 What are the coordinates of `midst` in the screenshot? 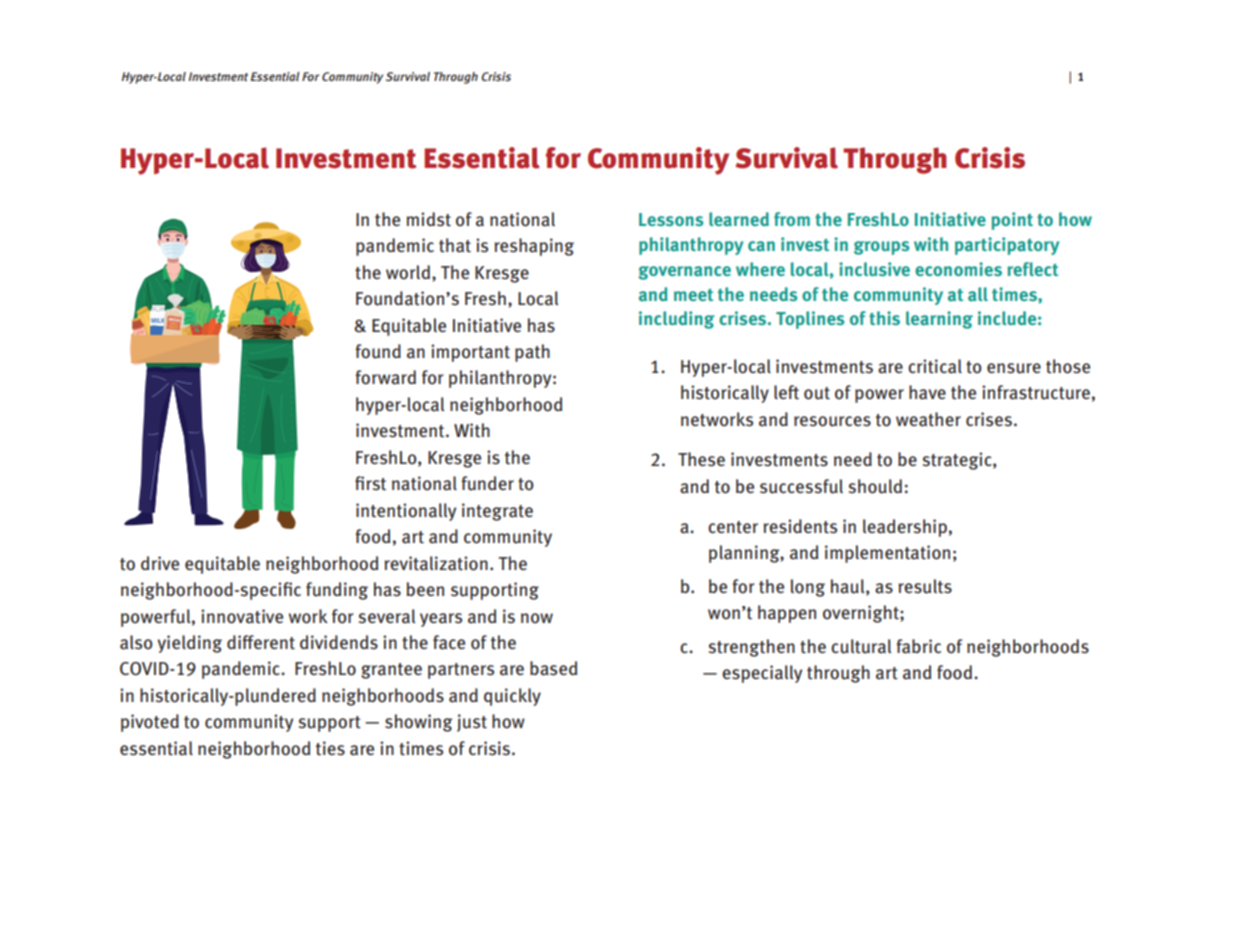 It's located at (428, 219).
